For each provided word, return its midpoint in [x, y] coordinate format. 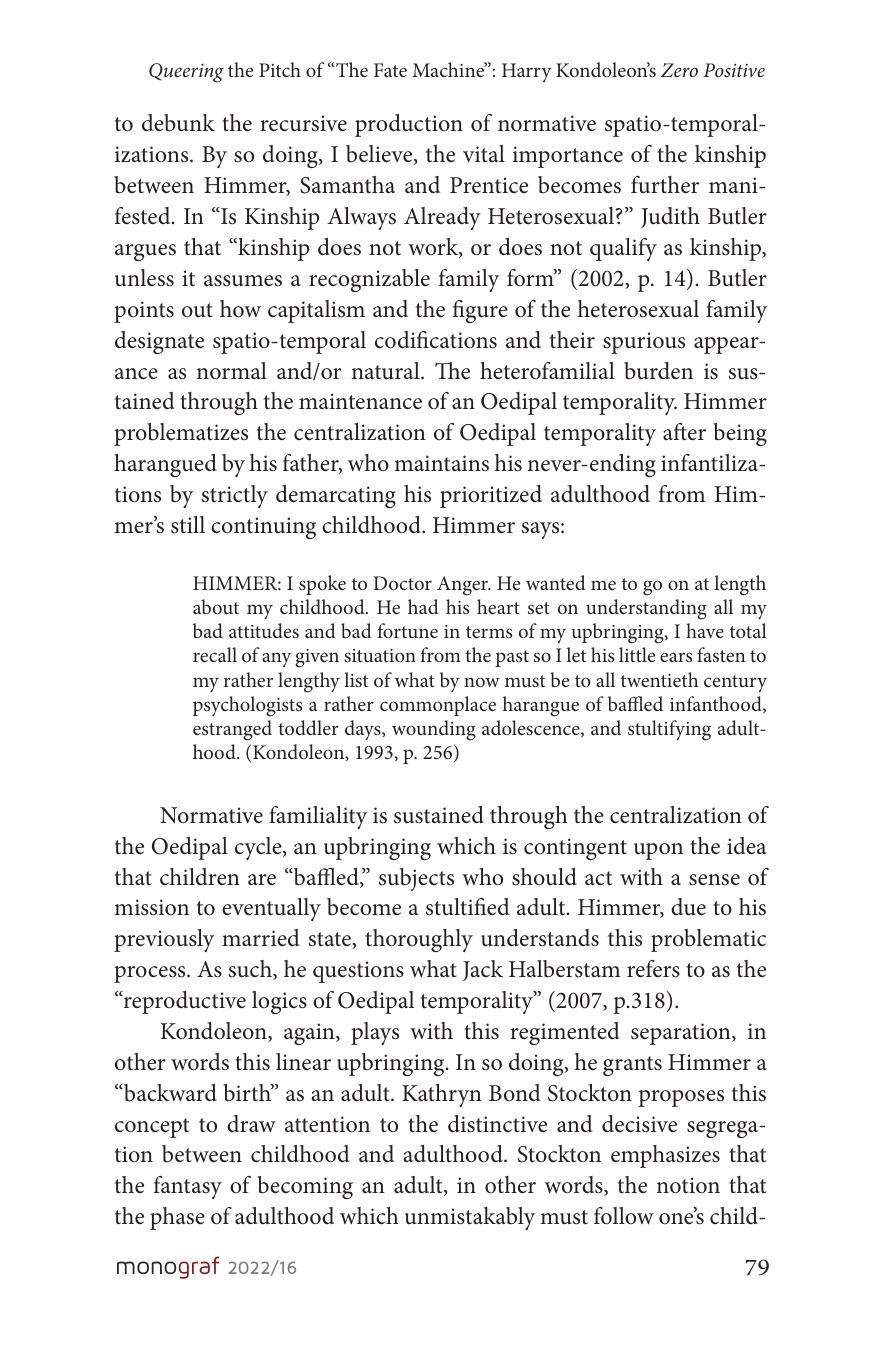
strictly [235, 496]
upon [658, 851]
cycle [259, 848]
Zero [679, 70]
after [684, 432]
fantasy [188, 1187]
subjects [416, 879]
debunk [178, 123]
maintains [441, 463]
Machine [449, 69]
